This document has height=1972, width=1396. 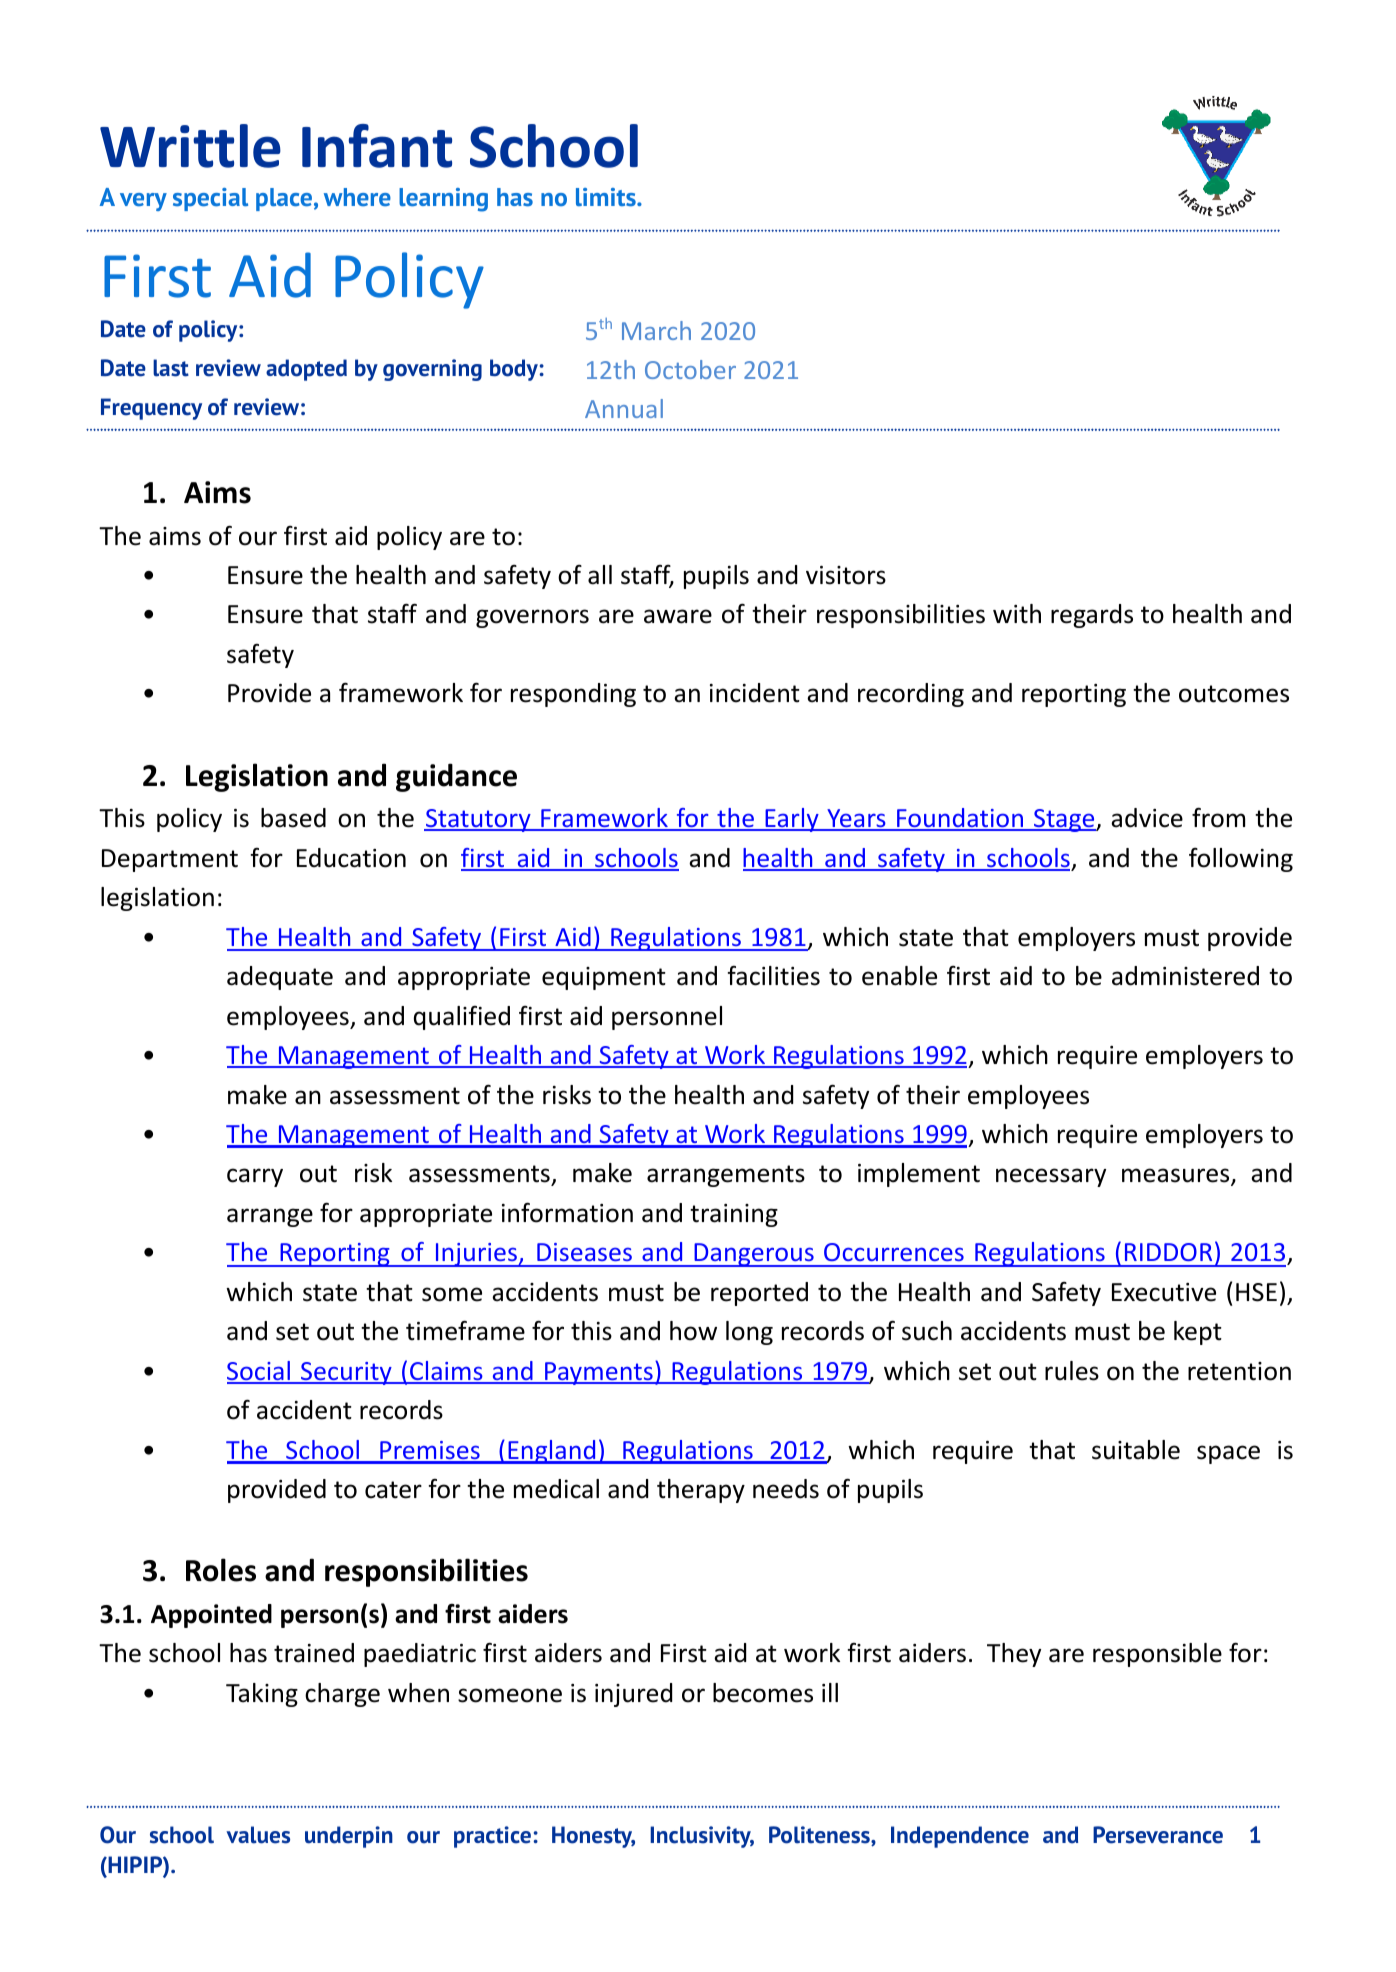 I want to click on adequate, so click(x=280, y=978).
